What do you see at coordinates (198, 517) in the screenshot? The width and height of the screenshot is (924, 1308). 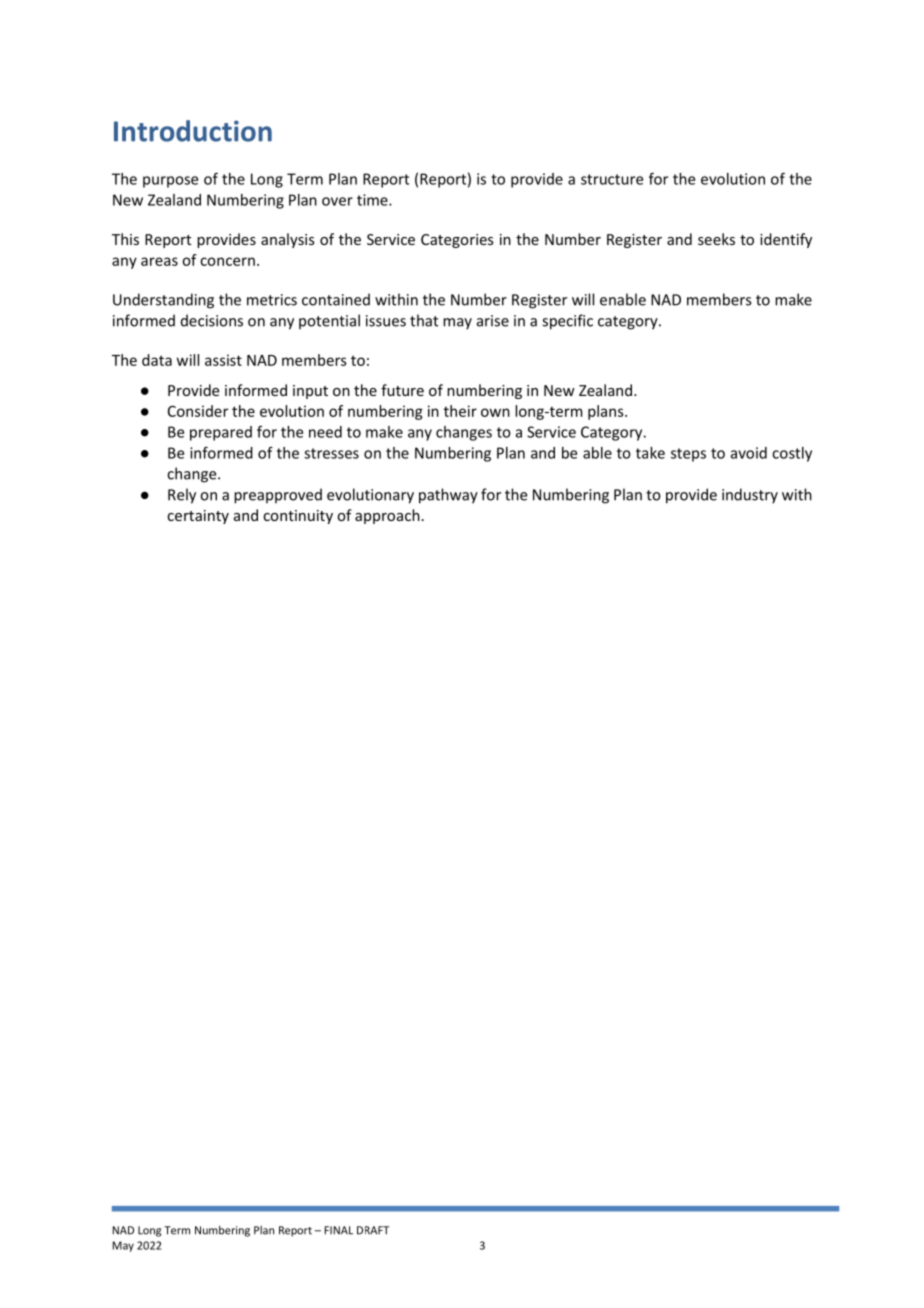 I see `certainty` at bounding box center [198, 517].
